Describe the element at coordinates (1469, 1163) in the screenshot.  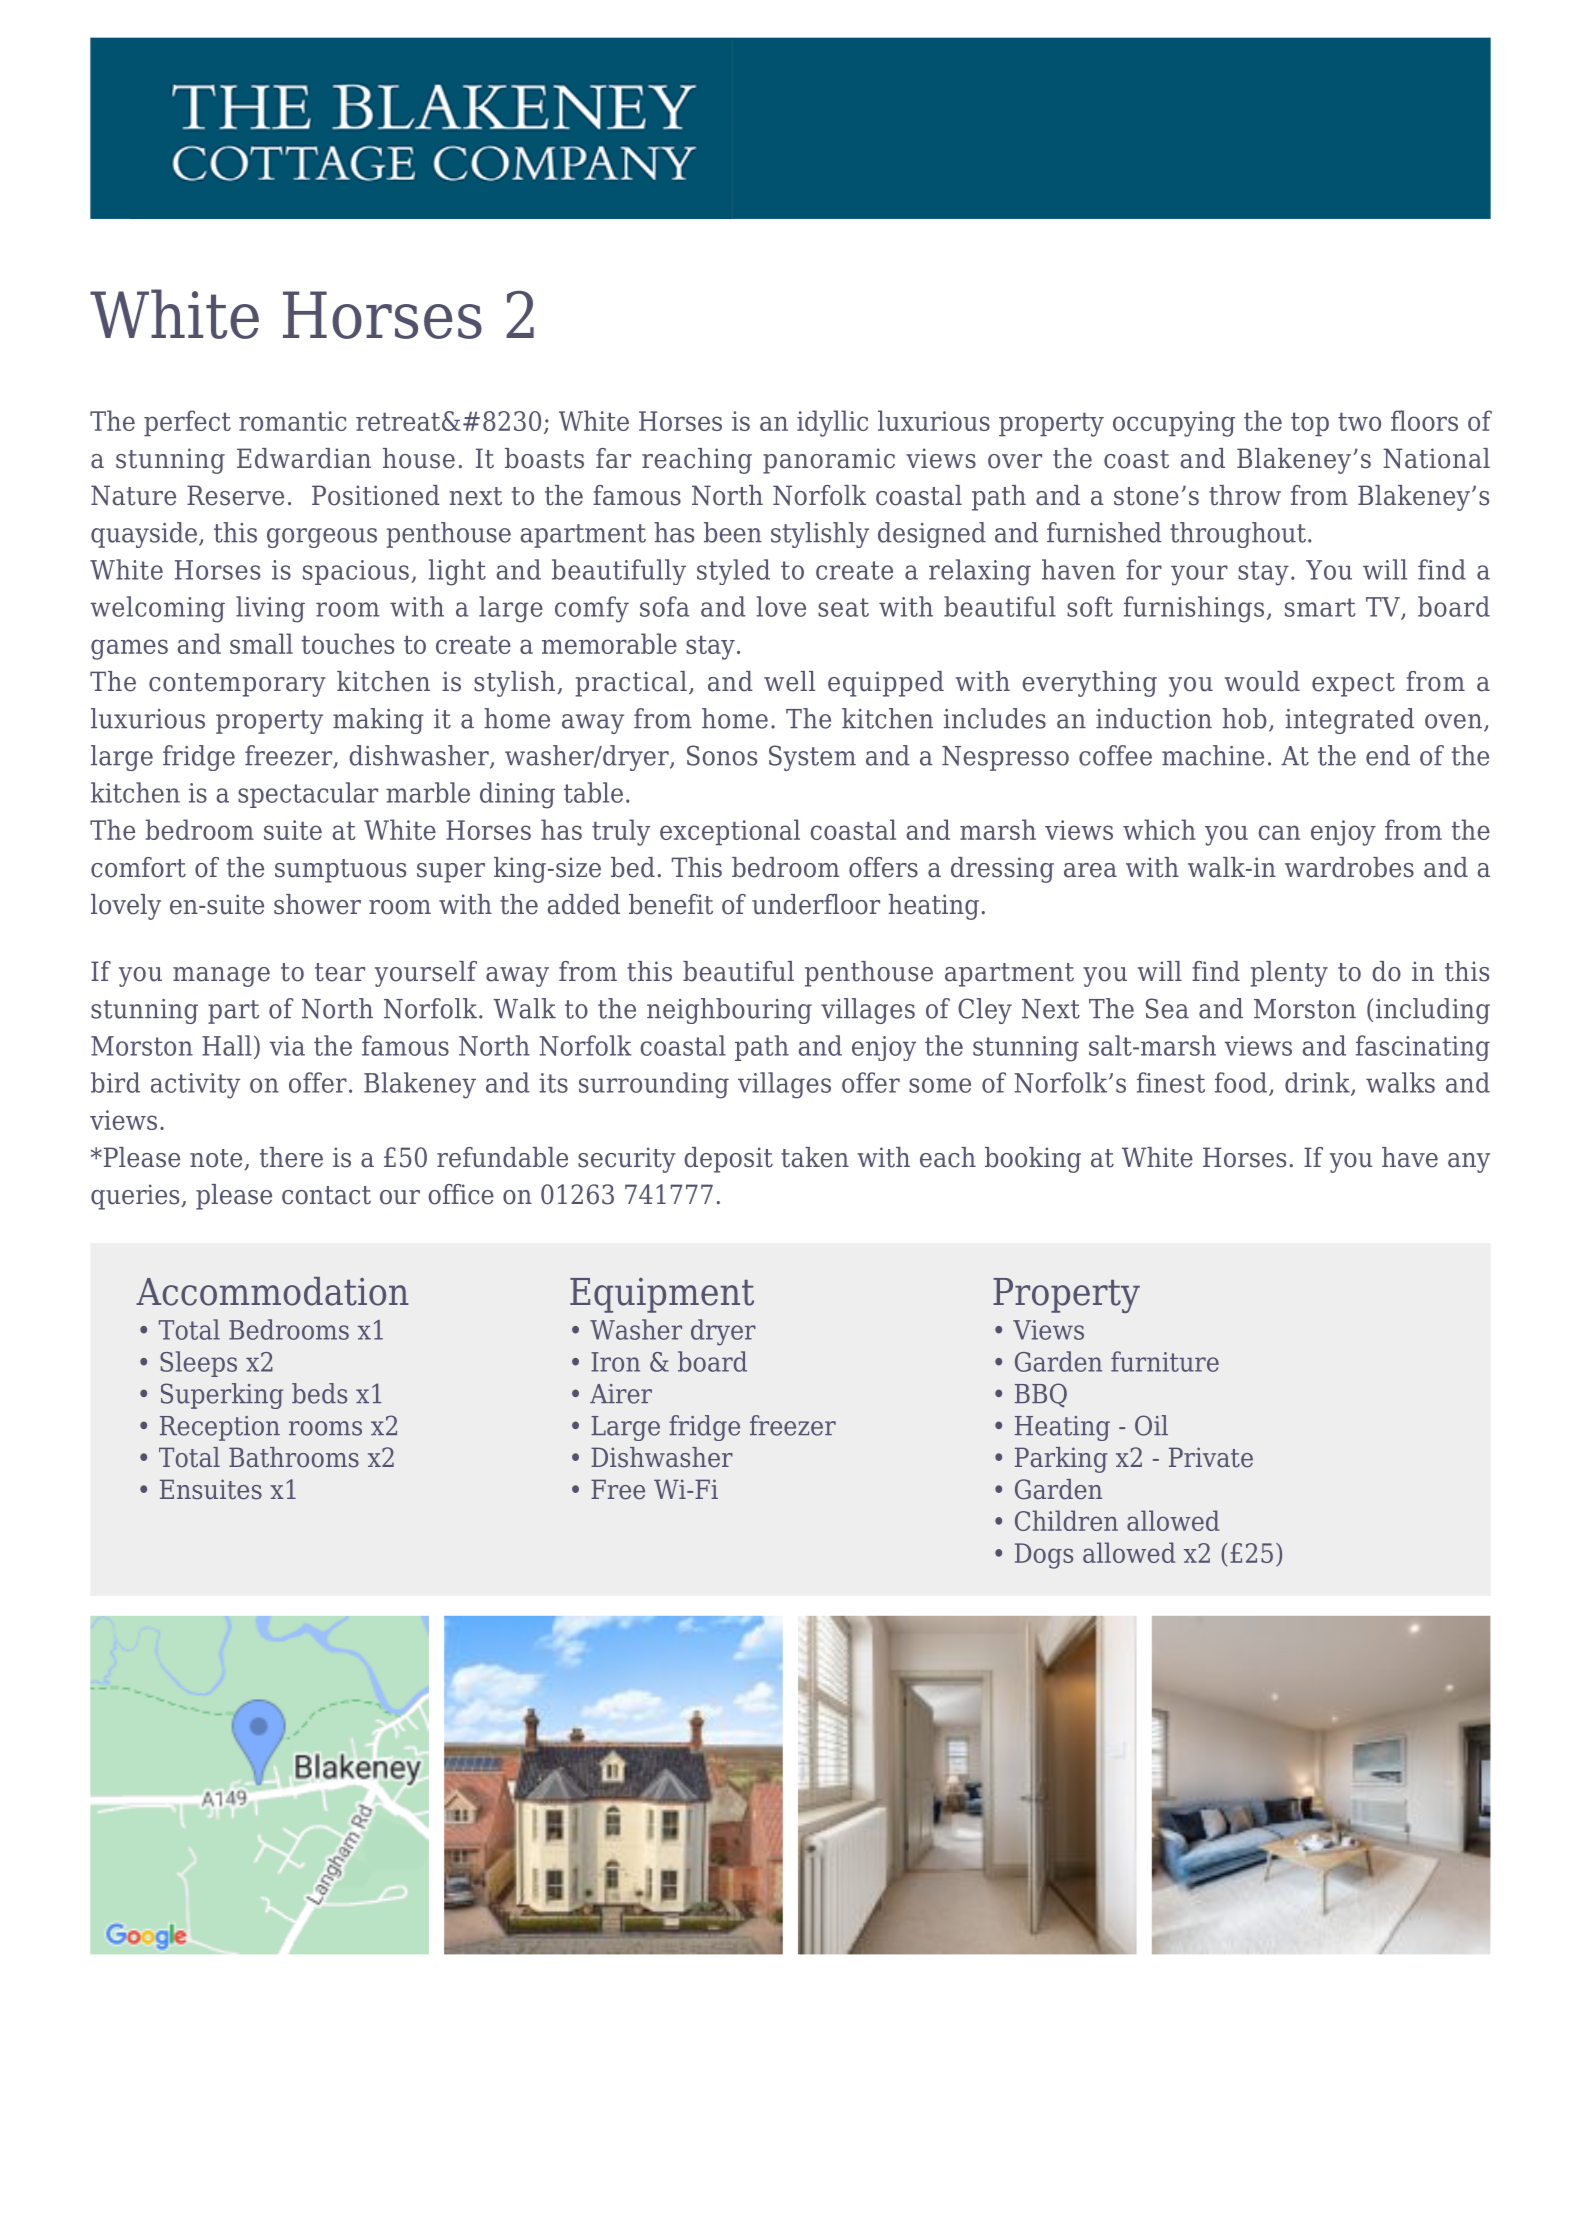
I see `any` at that location.
